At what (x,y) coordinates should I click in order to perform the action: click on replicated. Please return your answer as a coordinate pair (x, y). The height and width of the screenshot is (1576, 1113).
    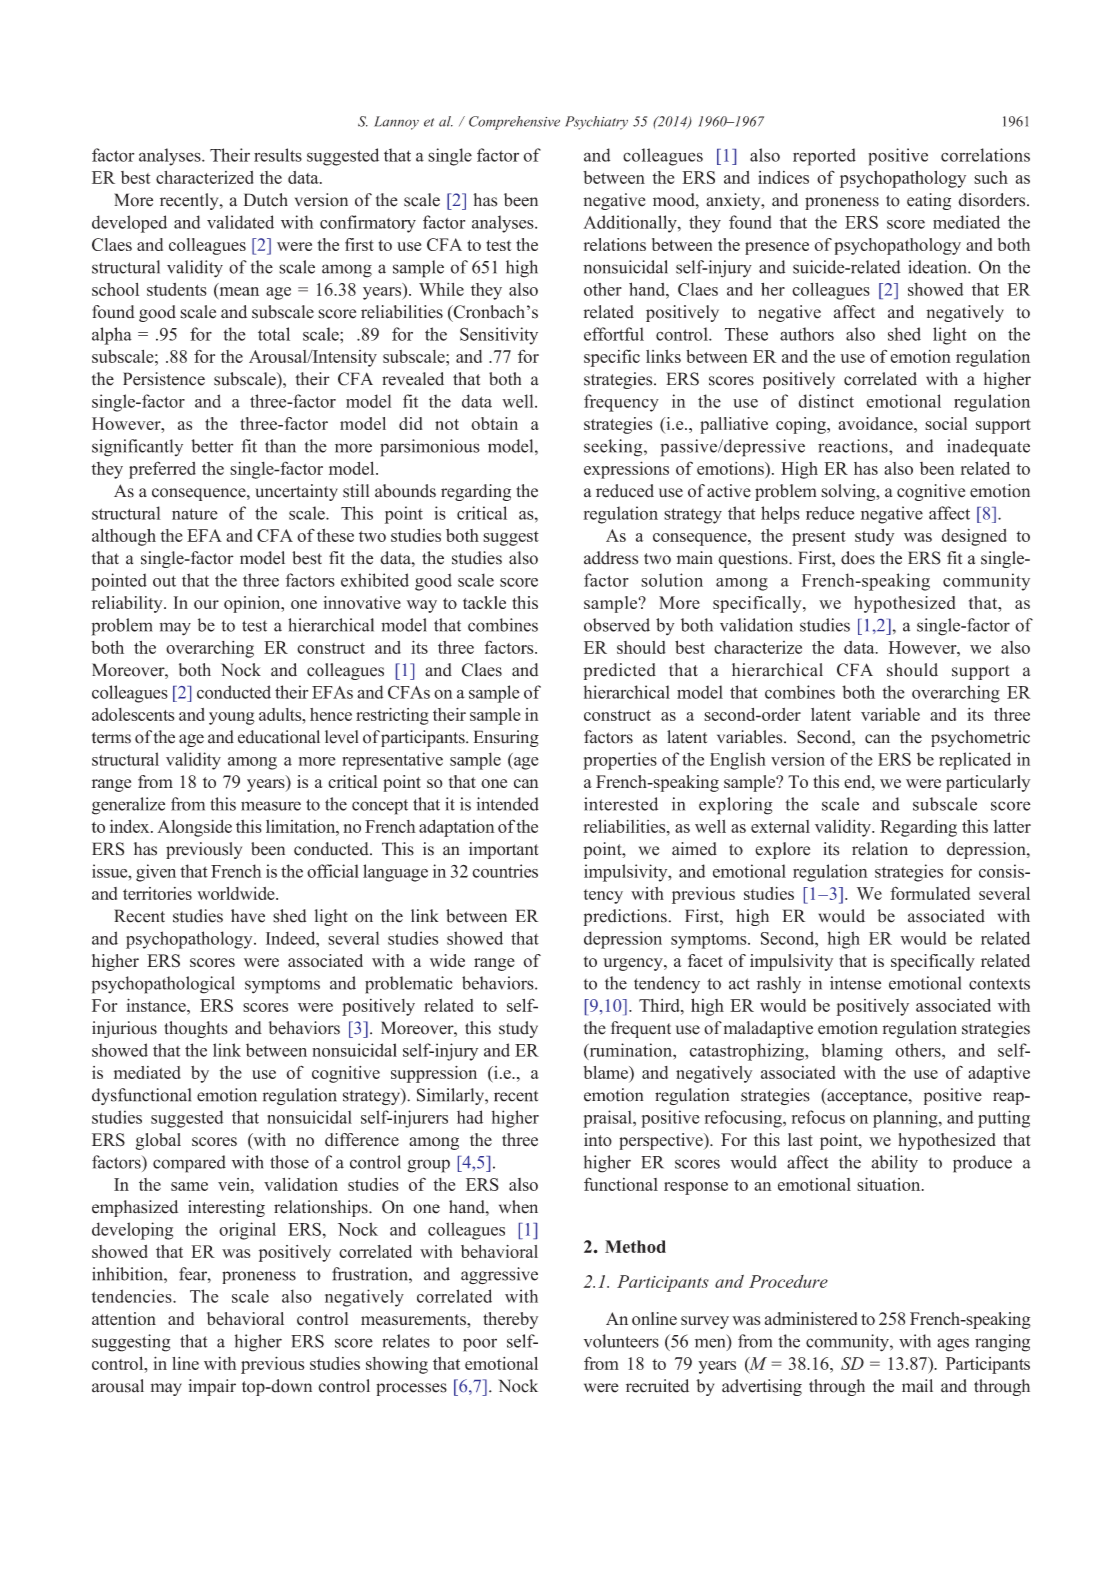
    Looking at the image, I should click on (975, 761).
